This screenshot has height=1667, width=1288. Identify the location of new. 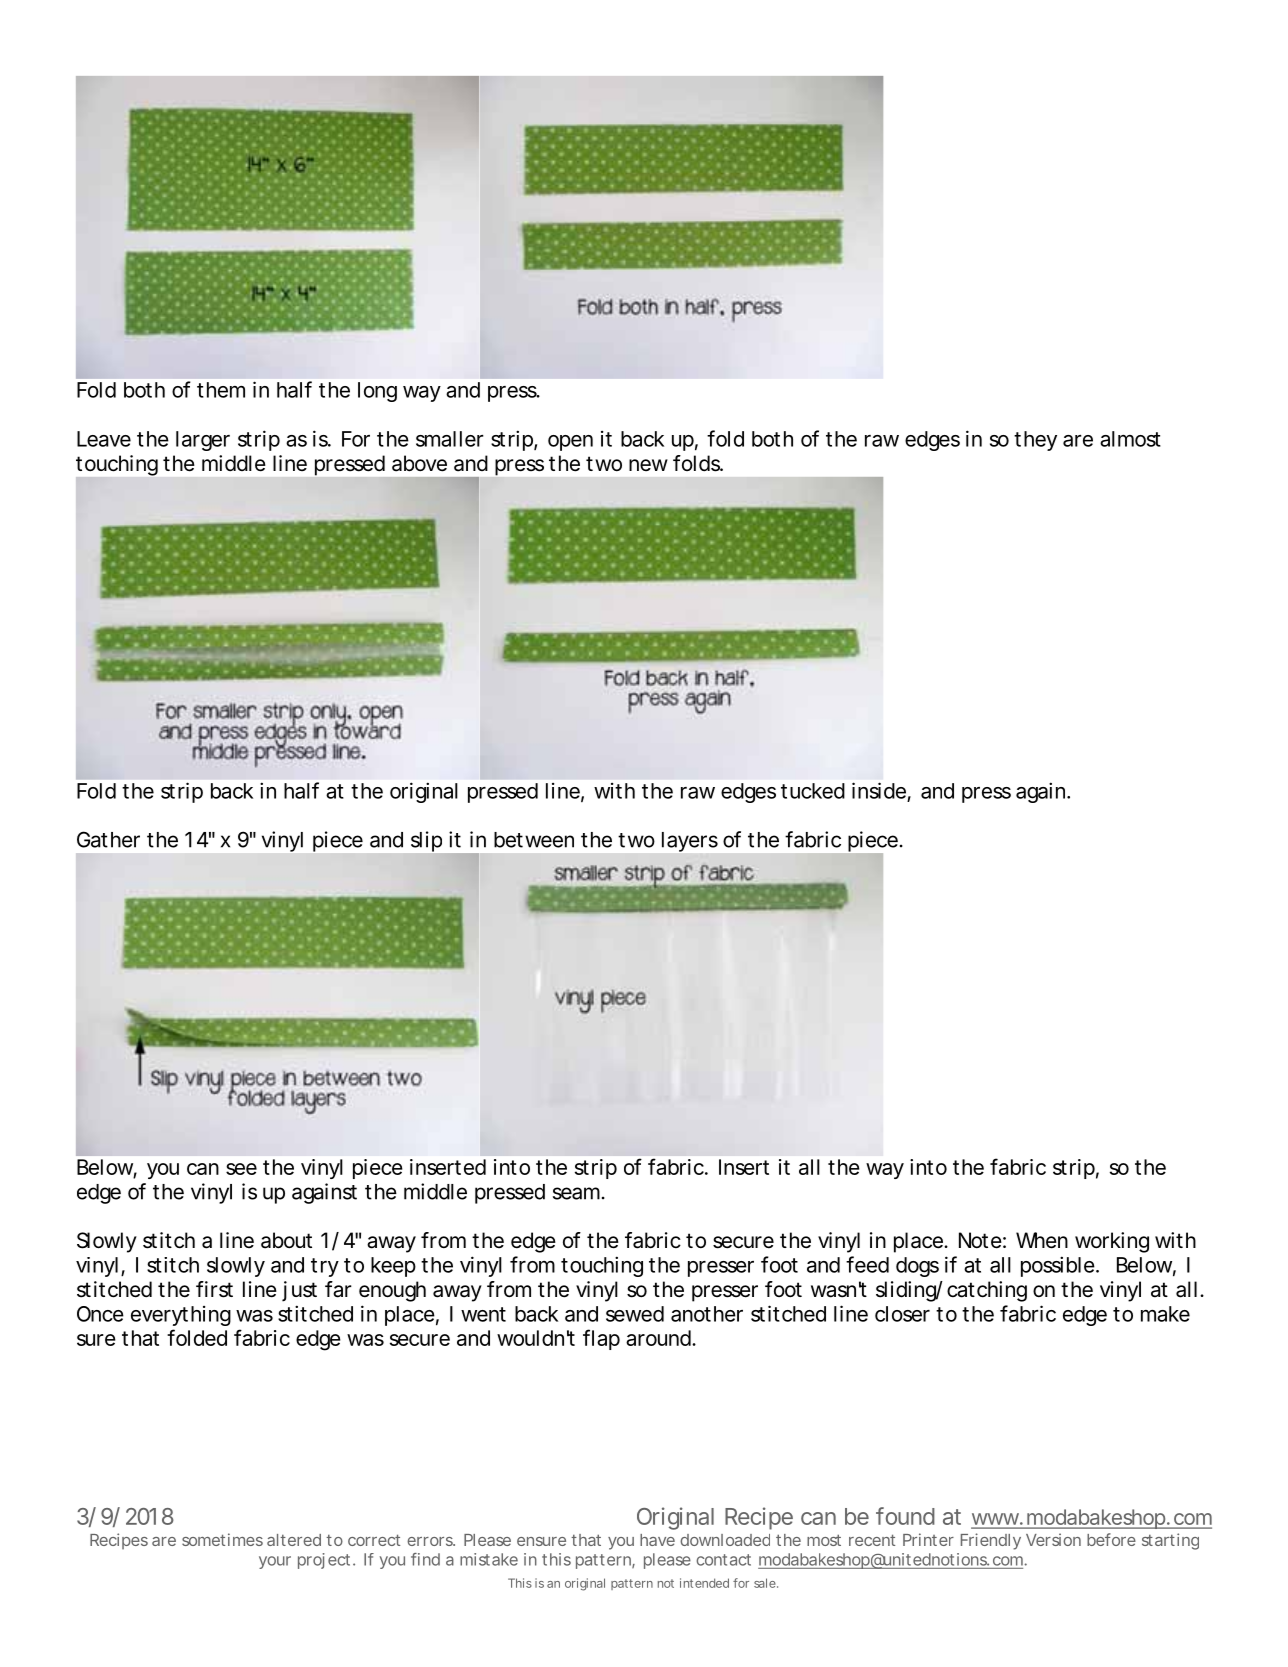
(648, 465).
